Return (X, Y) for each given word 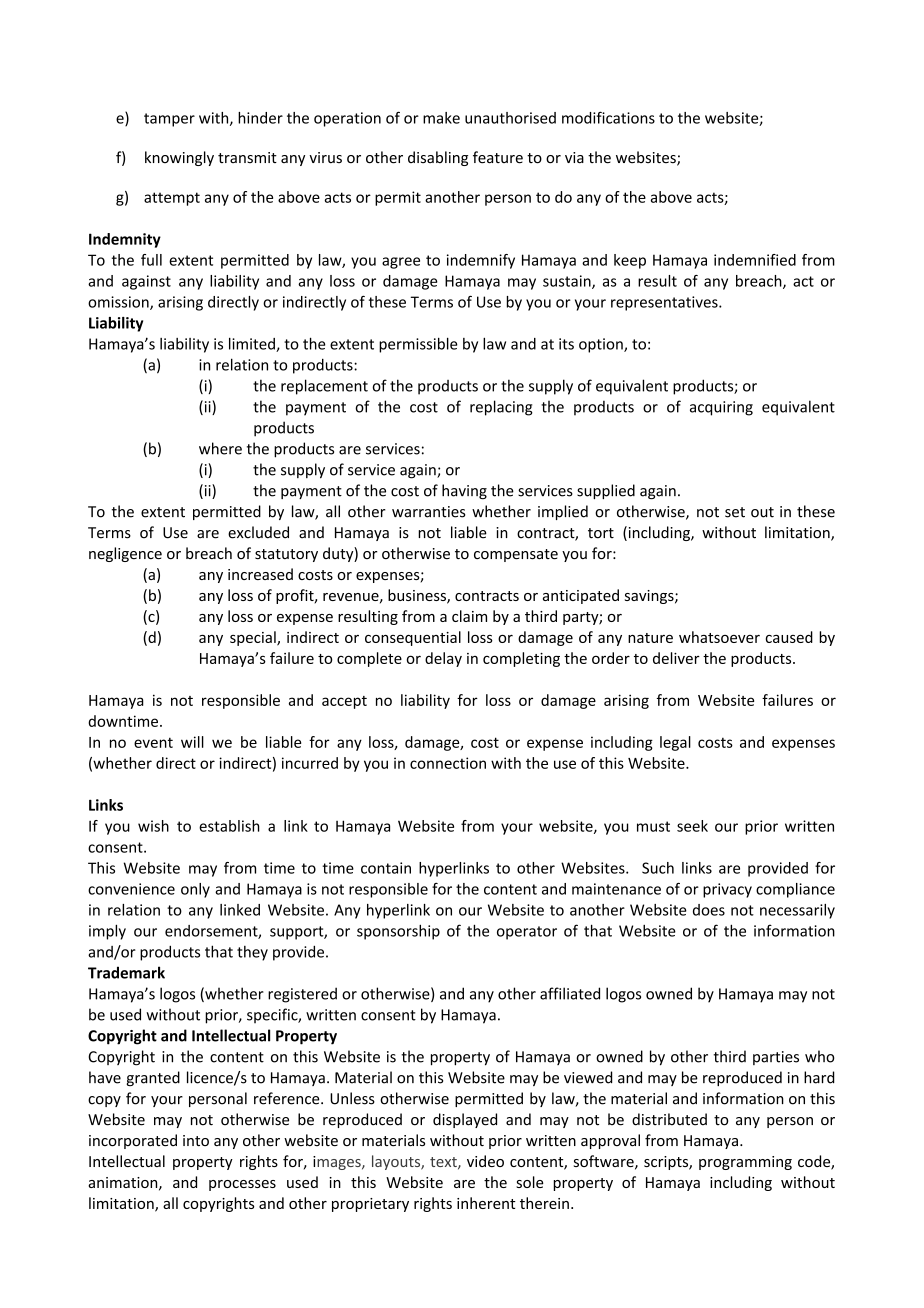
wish (153, 826)
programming (745, 1163)
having (464, 491)
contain (386, 868)
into (196, 1140)
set (735, 512)
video (485, 1161)
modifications (608, 117)
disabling (438, 158)
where (220, 448)
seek (692, 826)
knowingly (179, 158)
